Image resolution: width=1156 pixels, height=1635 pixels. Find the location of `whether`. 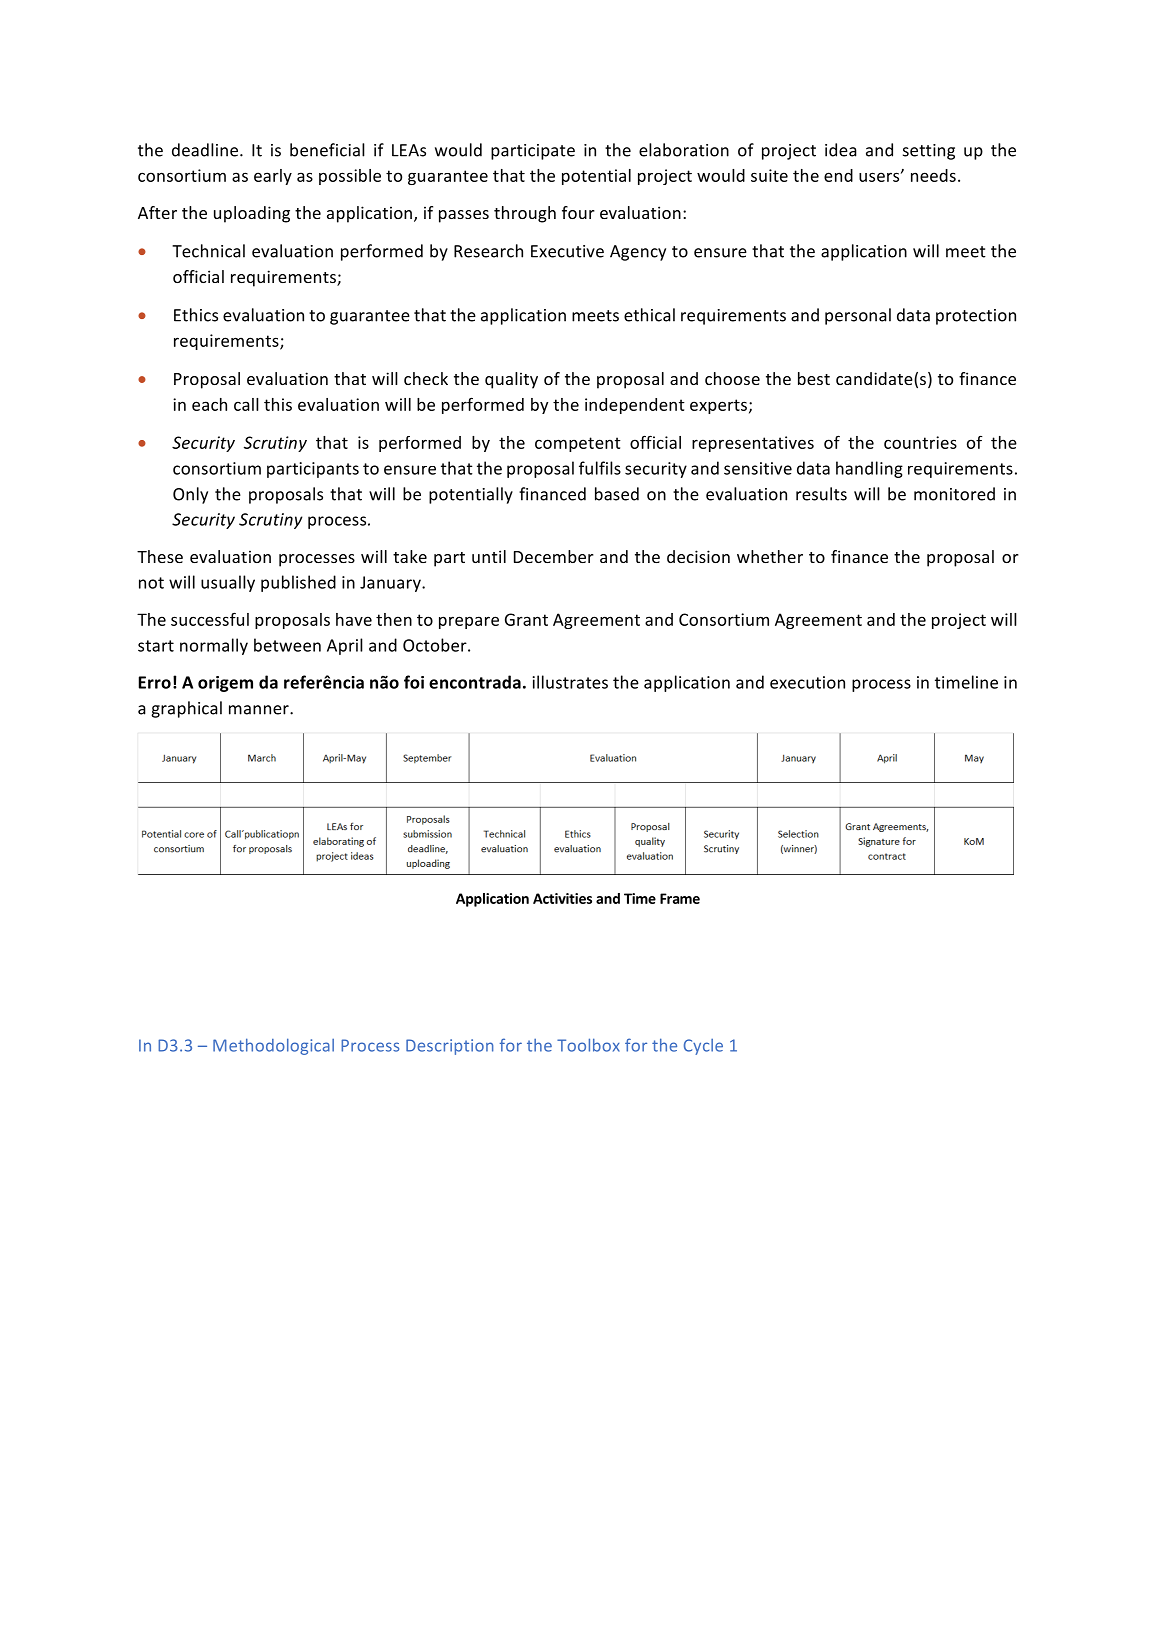

whether is located at coordinates (770, 556).
